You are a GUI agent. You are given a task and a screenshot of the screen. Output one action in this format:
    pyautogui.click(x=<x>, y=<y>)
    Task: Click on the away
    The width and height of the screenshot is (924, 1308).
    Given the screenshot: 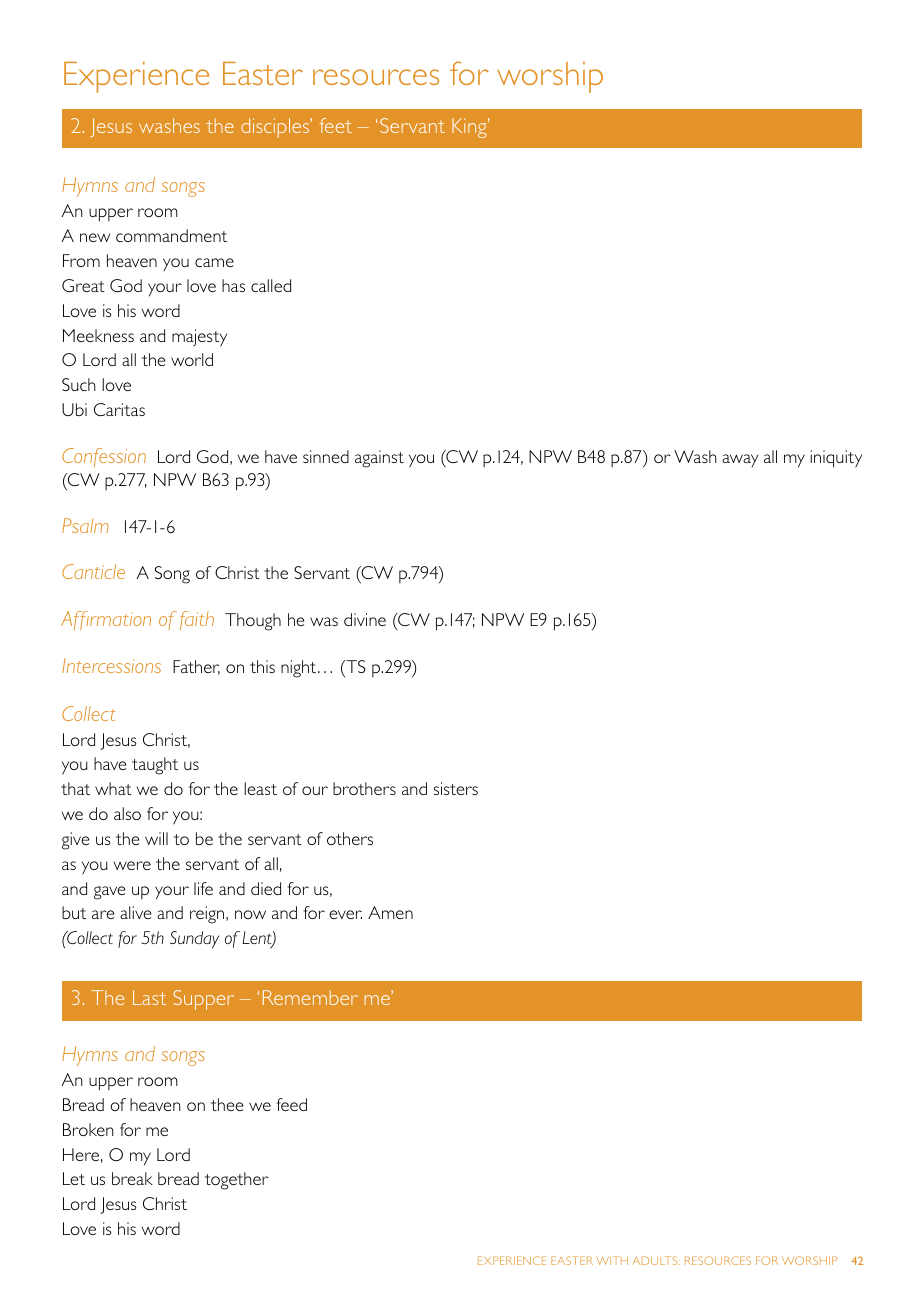 What is the action you would take?
    pyautogui.click(x=740, y=460)
